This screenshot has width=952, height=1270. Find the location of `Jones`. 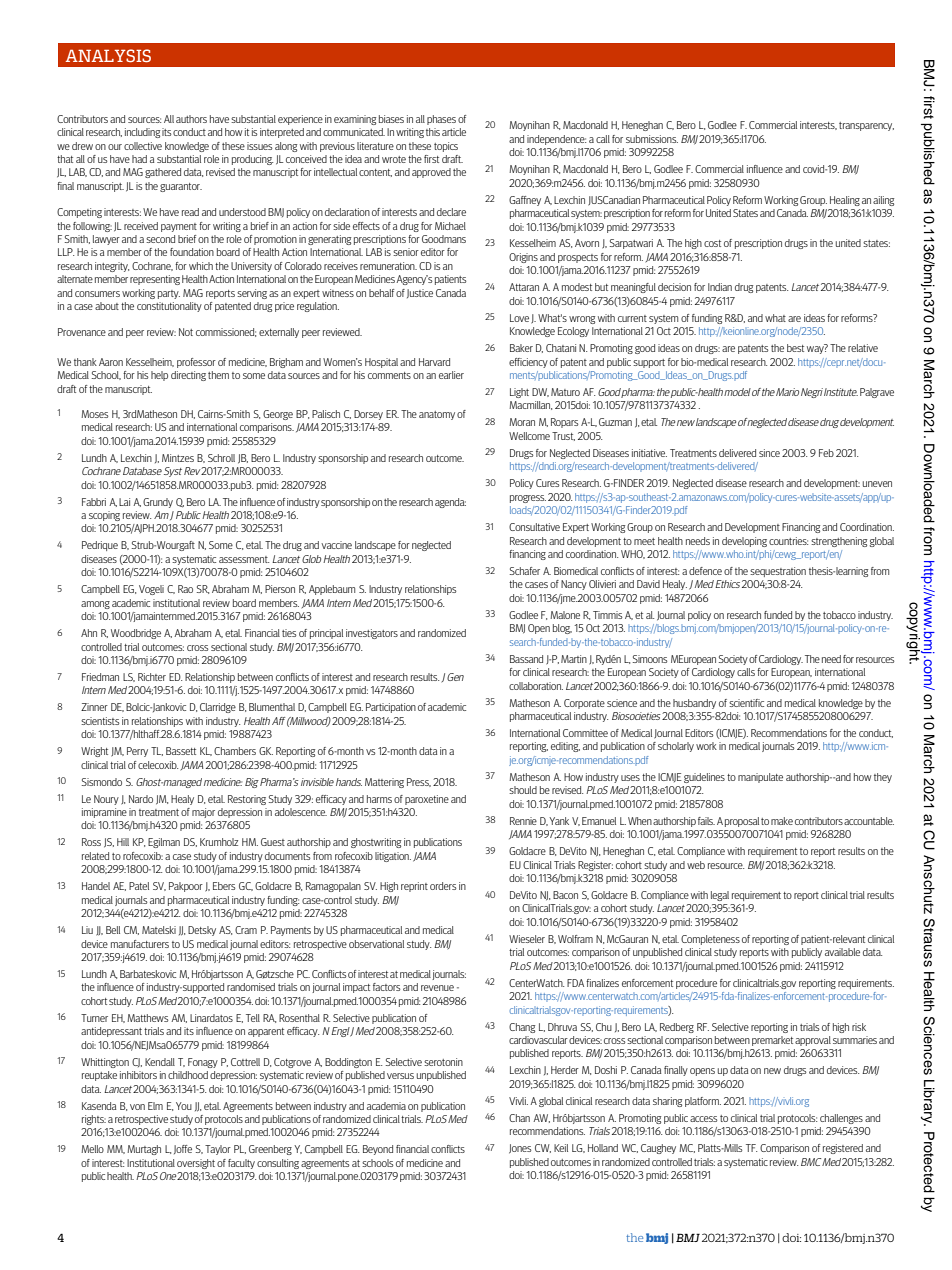

Jones is located at coordinates (520, 1149).
